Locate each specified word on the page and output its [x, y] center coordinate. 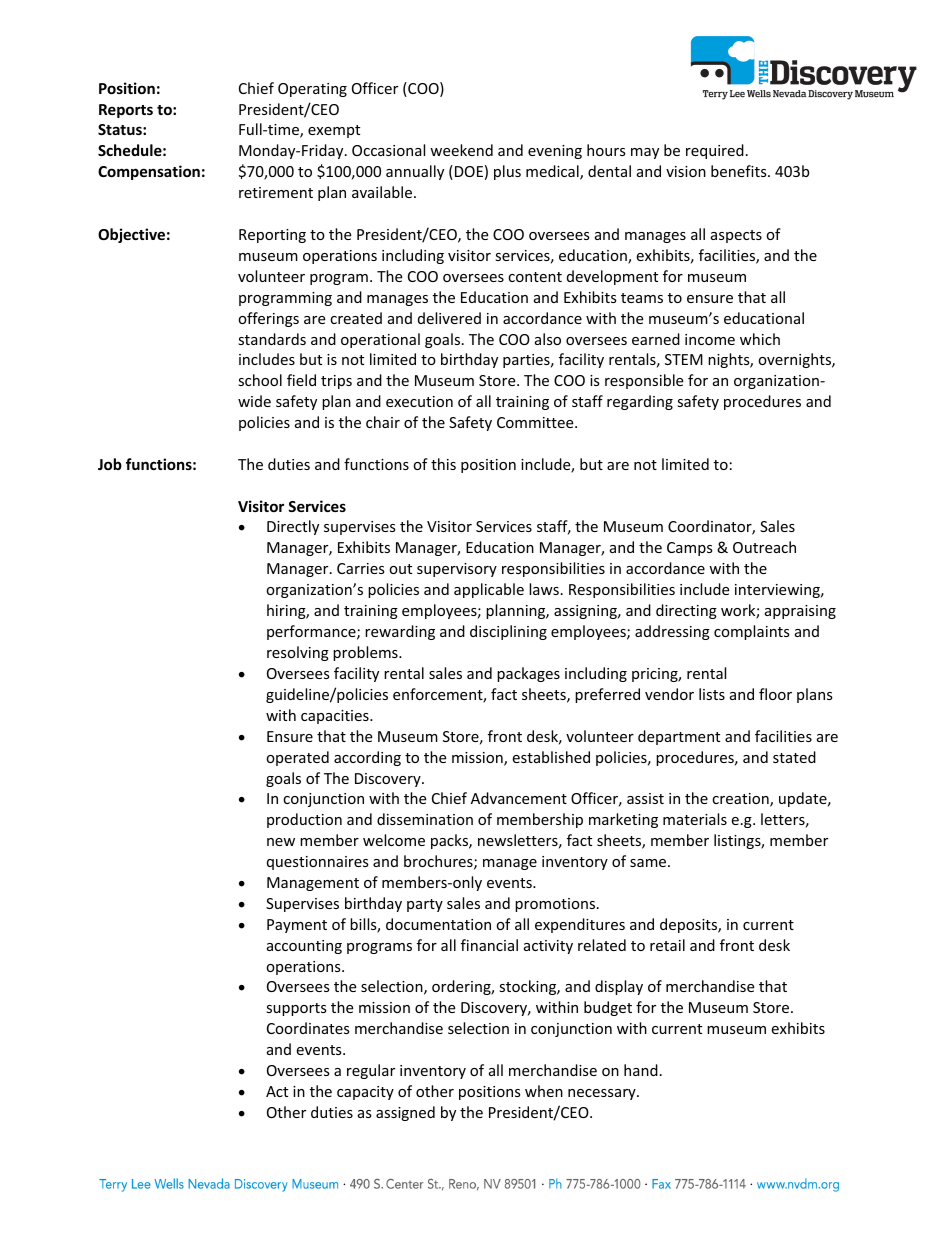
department [679, 737]
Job [110, 464]
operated [297, 758]
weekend [461, 150]
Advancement [519, 798]
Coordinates [308, 1028]
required [715, 151]
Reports [126, 111]
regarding [640, 402]
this [443, 464]
